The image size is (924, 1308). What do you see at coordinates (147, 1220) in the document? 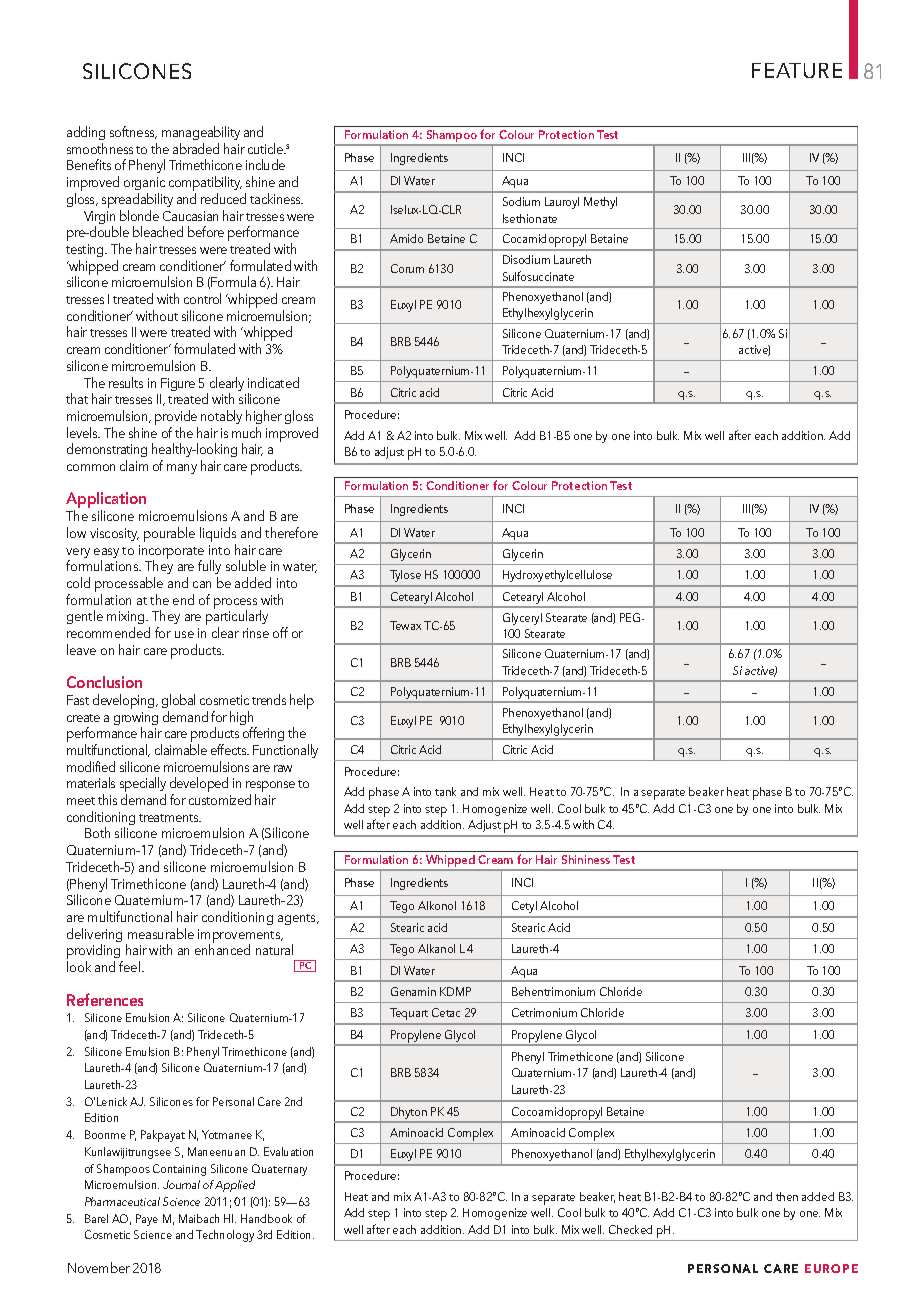
I see `Paye` at bounding box center [147, 1220].
